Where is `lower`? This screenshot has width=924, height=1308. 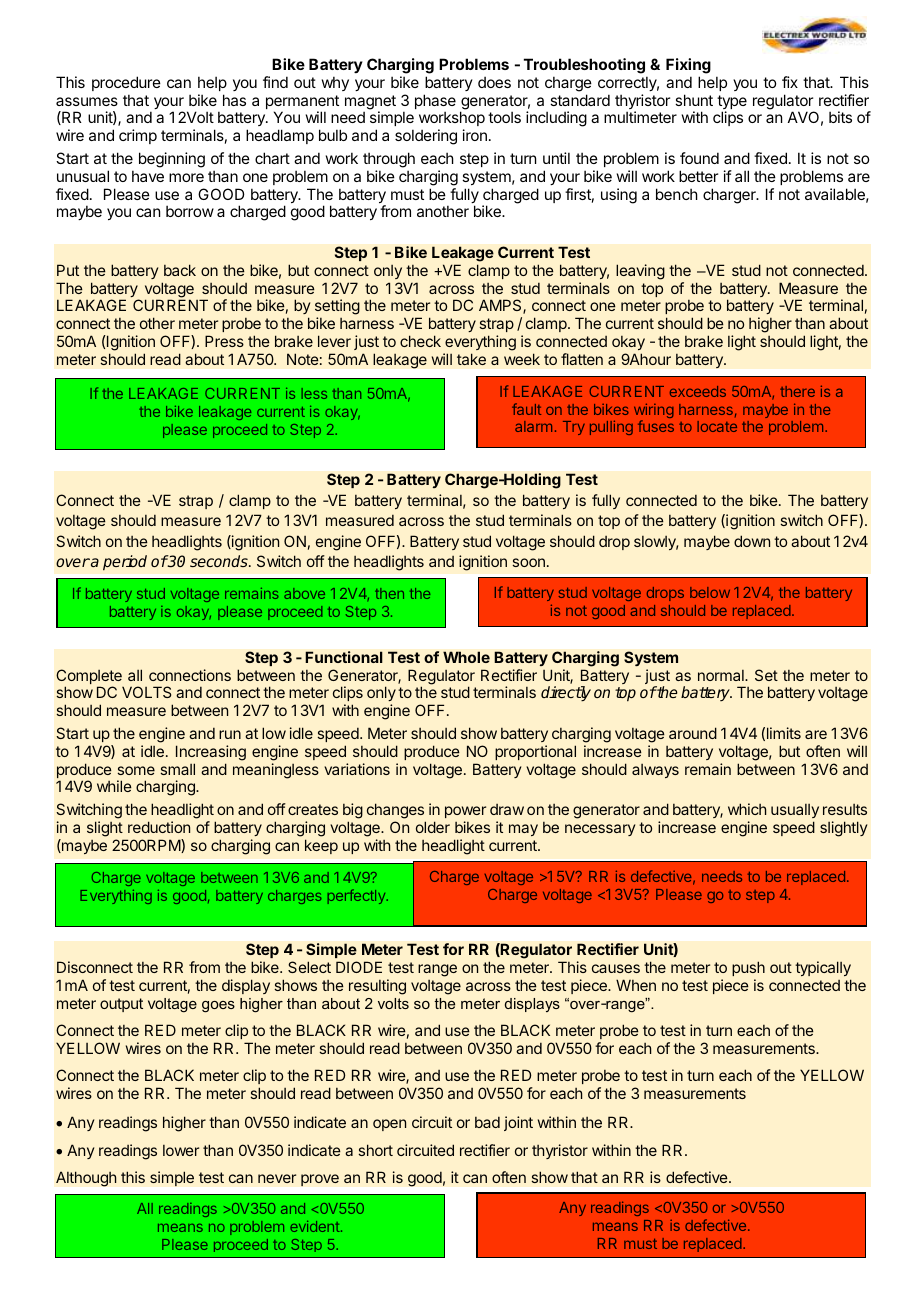
lower is located at coordinates (181, 1150).
